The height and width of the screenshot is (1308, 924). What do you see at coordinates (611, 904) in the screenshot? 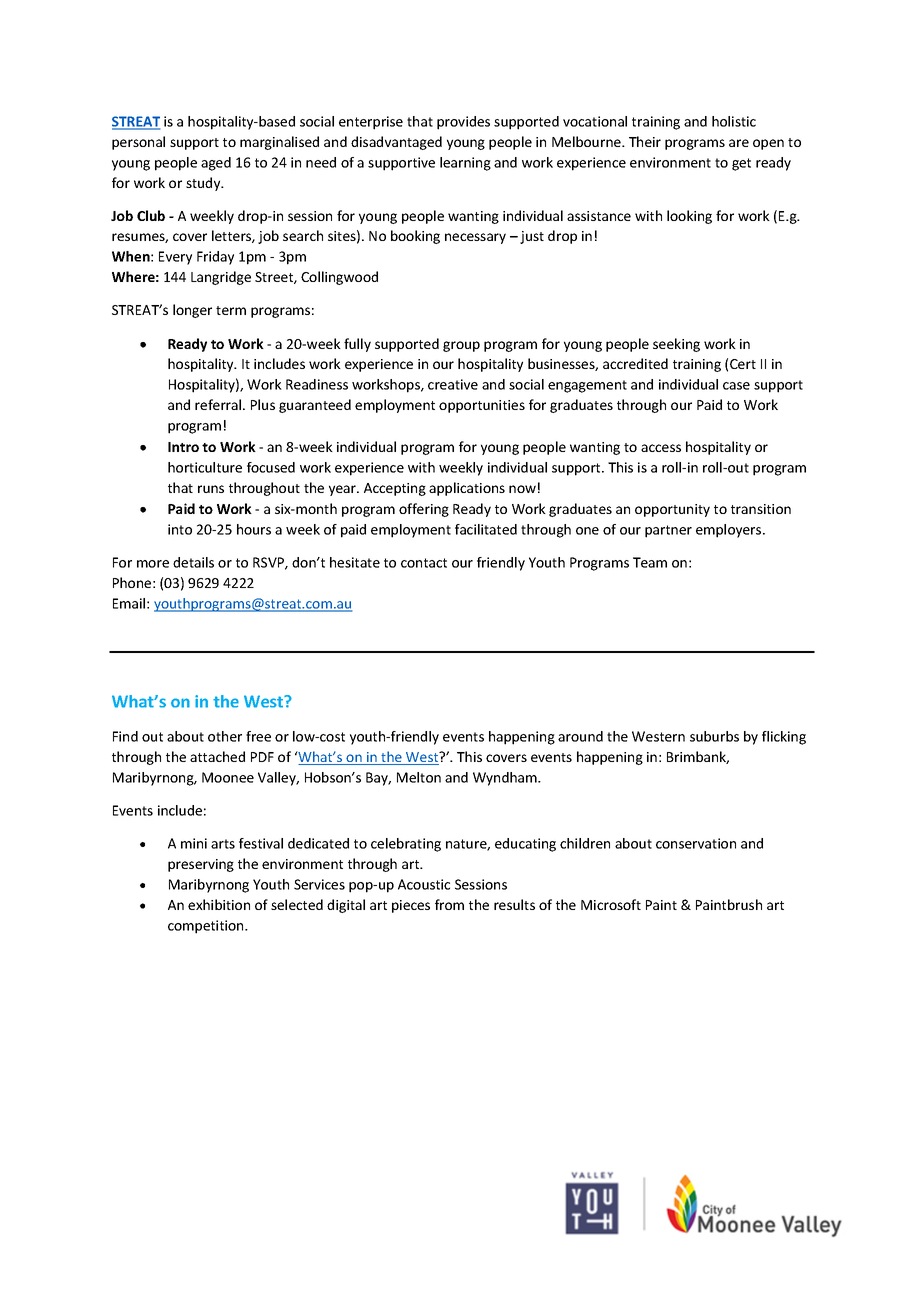
I see `Microsoft` at bounding box center [611, 904].
